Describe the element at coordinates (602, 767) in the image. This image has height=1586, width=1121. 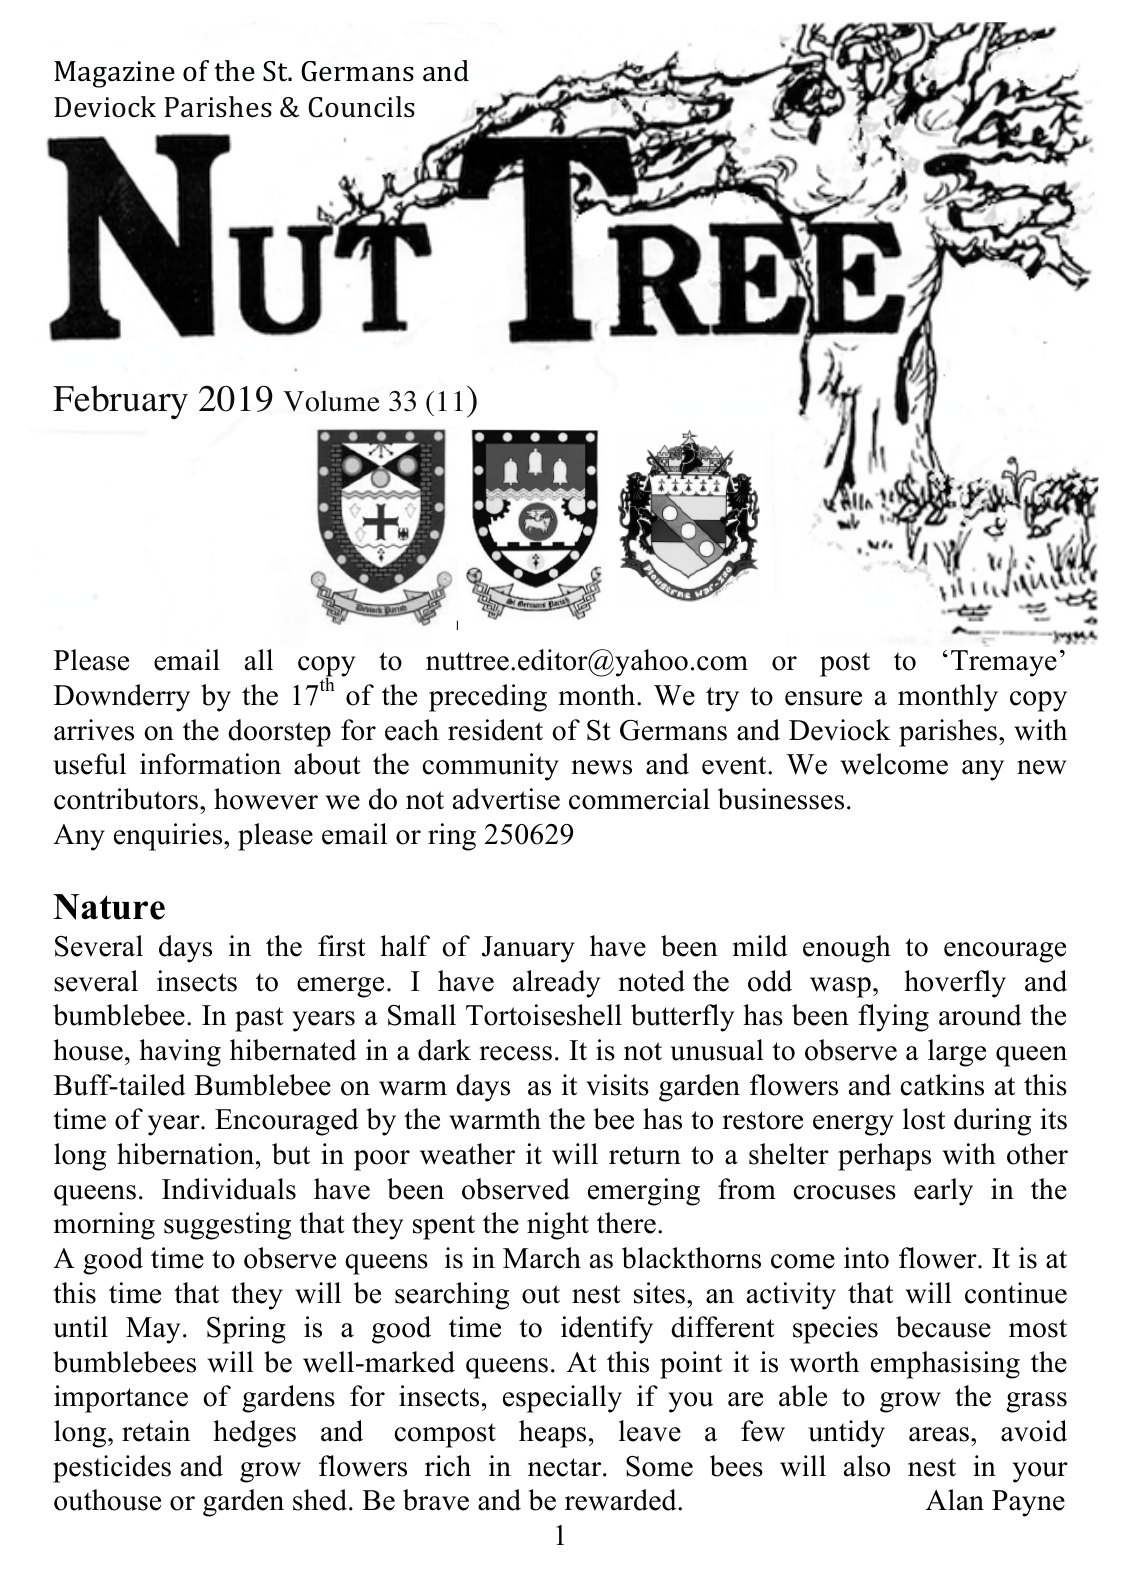
I see `news` at that location.
